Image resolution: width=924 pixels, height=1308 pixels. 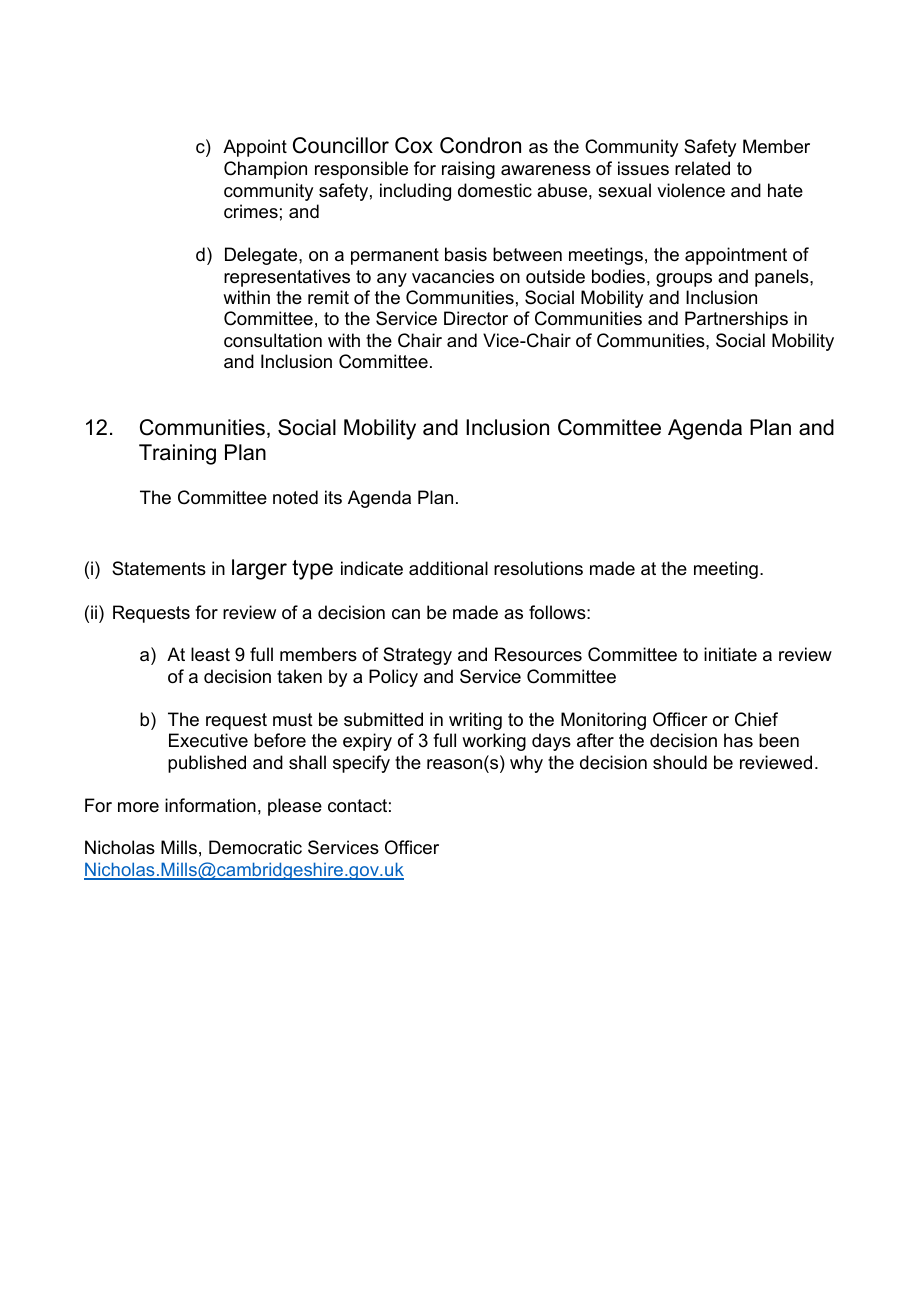 What do you see at coordinates (333, 497) in the screenshot?
I see `its` at bounding box center [333, 497].
